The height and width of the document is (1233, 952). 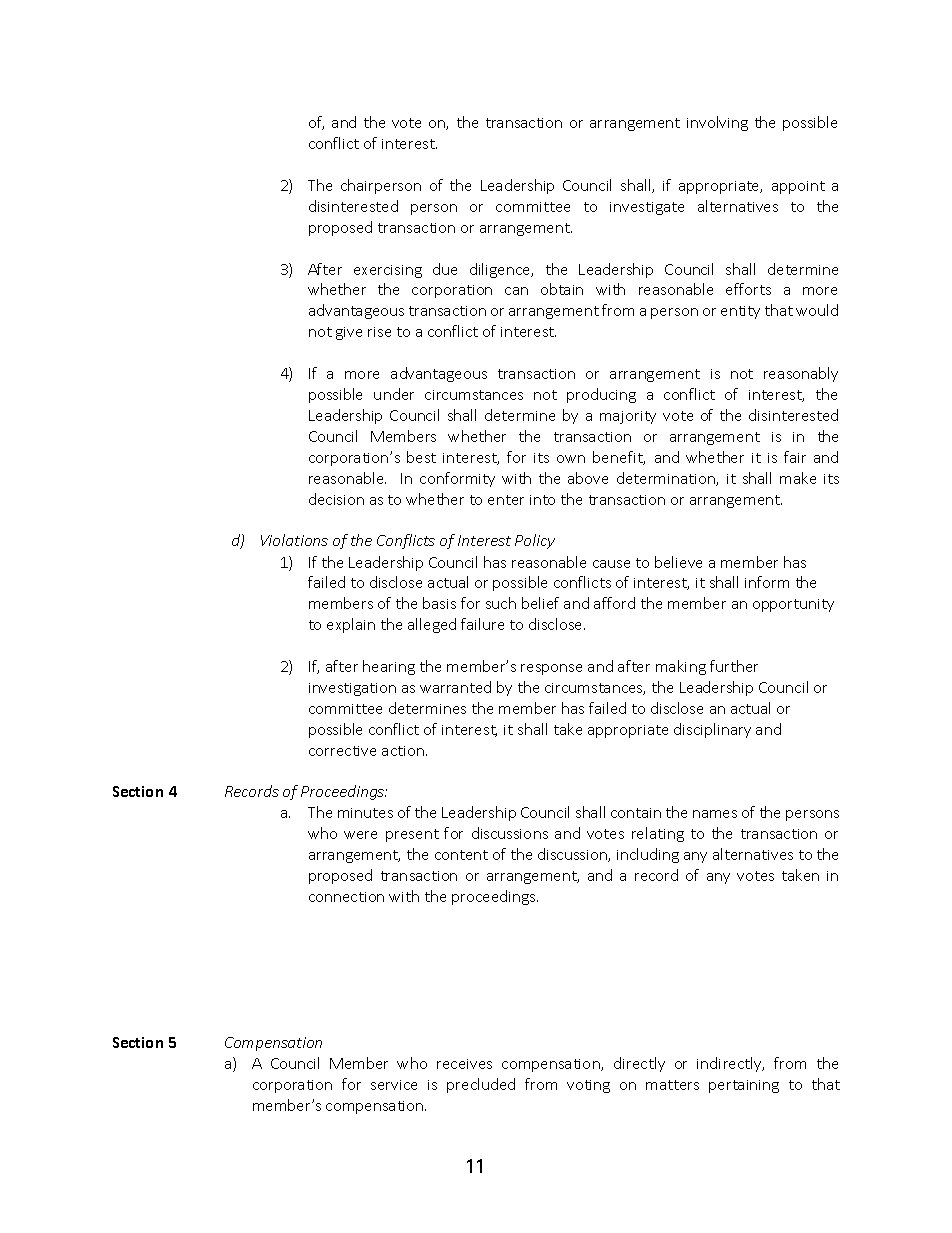 I want to click on corrective, so click(x=342, y=751).
